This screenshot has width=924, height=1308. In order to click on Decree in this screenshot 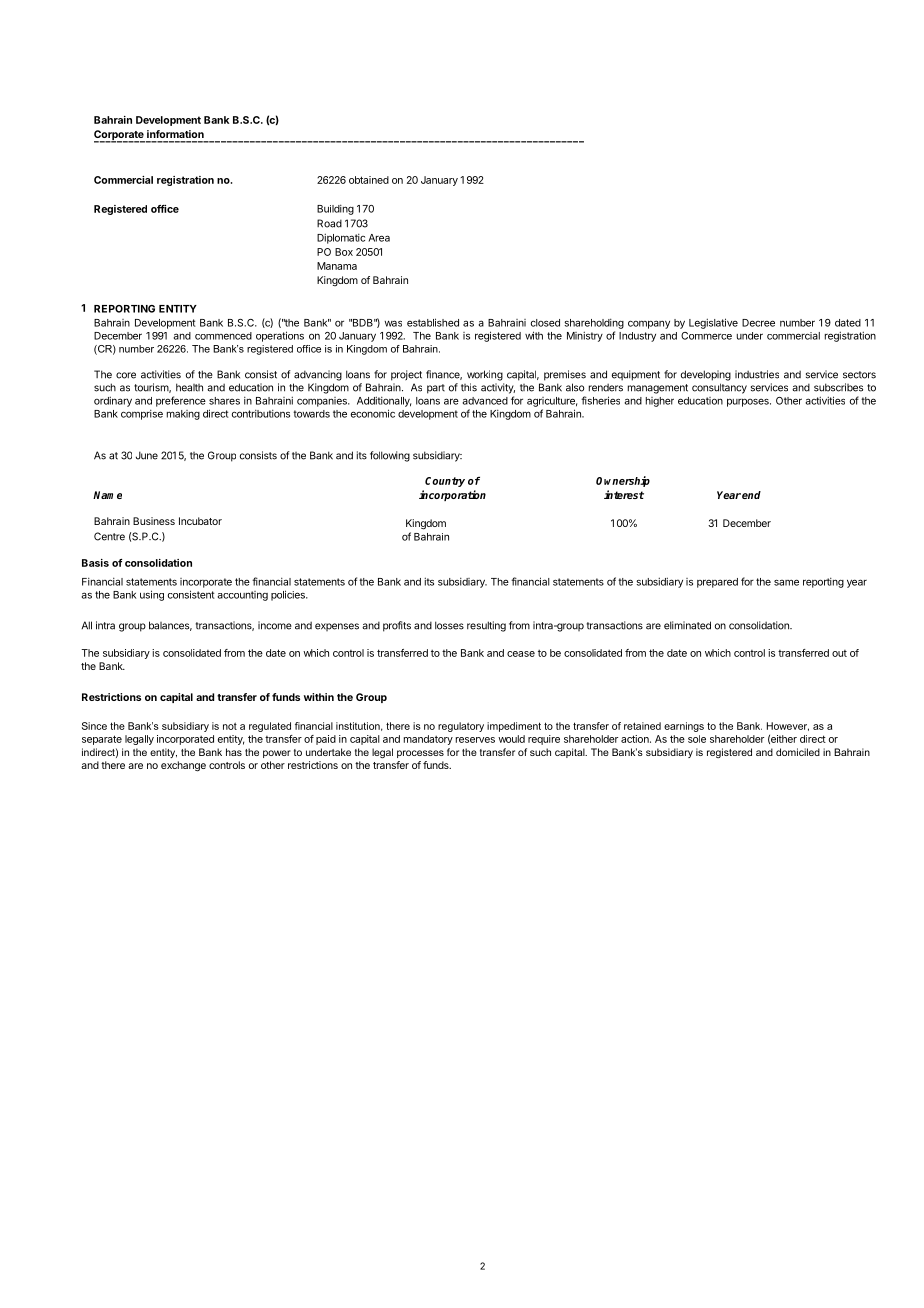, I will do `click(758, 323)`.
